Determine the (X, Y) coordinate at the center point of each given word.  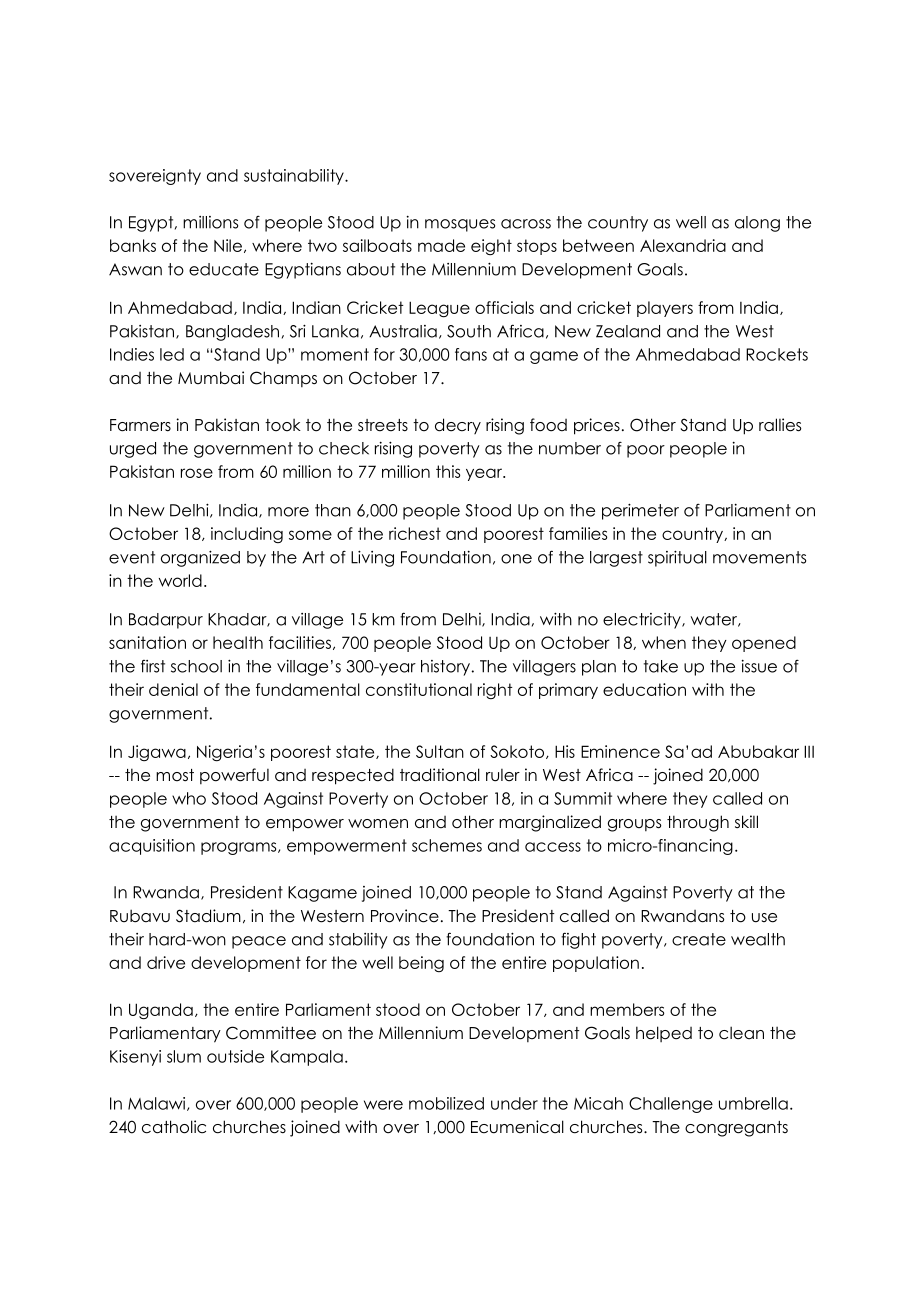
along (757, 224)
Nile (228, 245)
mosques (460, 225)
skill (746, 821)
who (189, 798)
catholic (174, 1127)
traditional (440, 775)
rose (197, 473)
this (448, 471)
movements (759, 557)
